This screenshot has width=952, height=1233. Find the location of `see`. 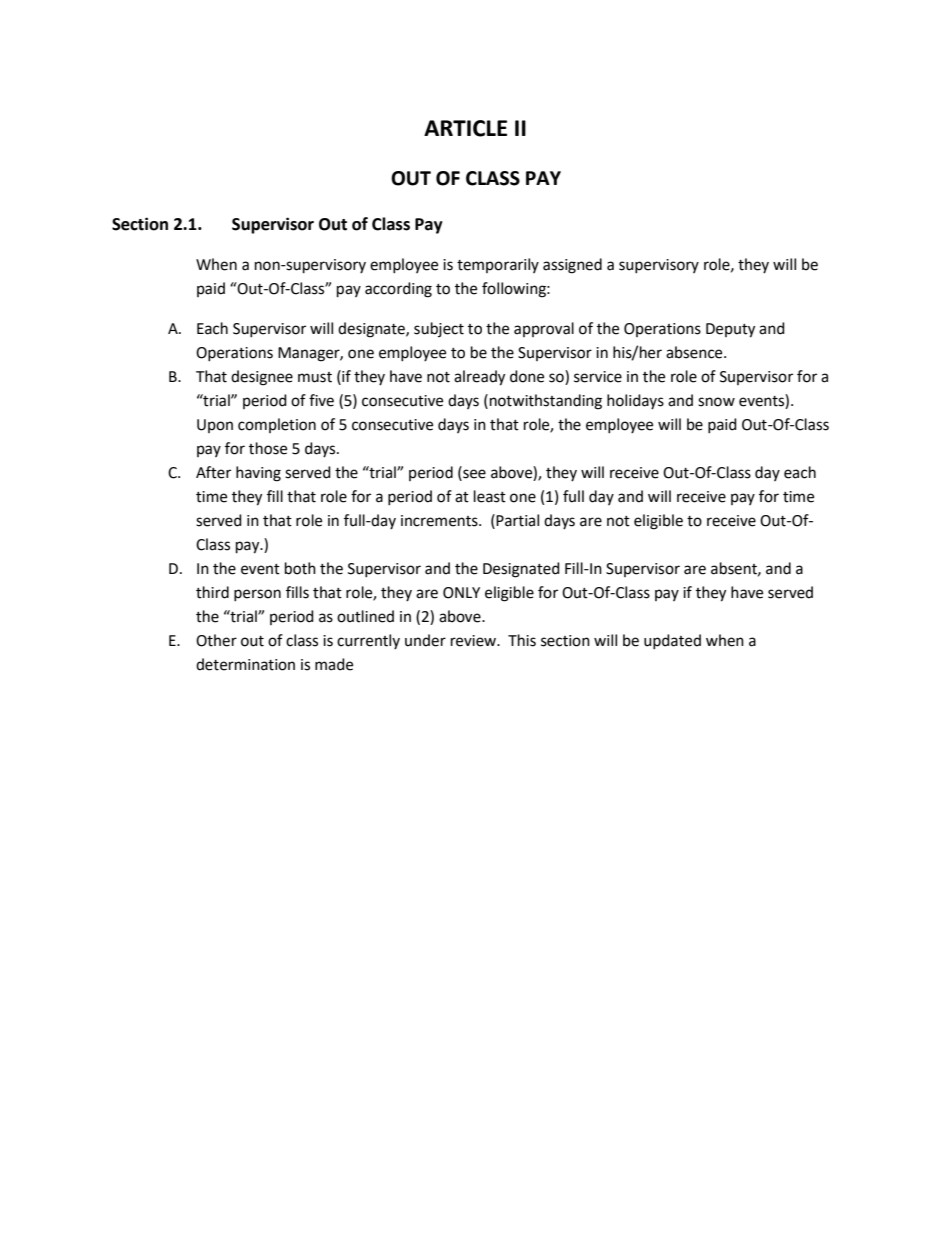

see is located at coordinates (473, 474).
